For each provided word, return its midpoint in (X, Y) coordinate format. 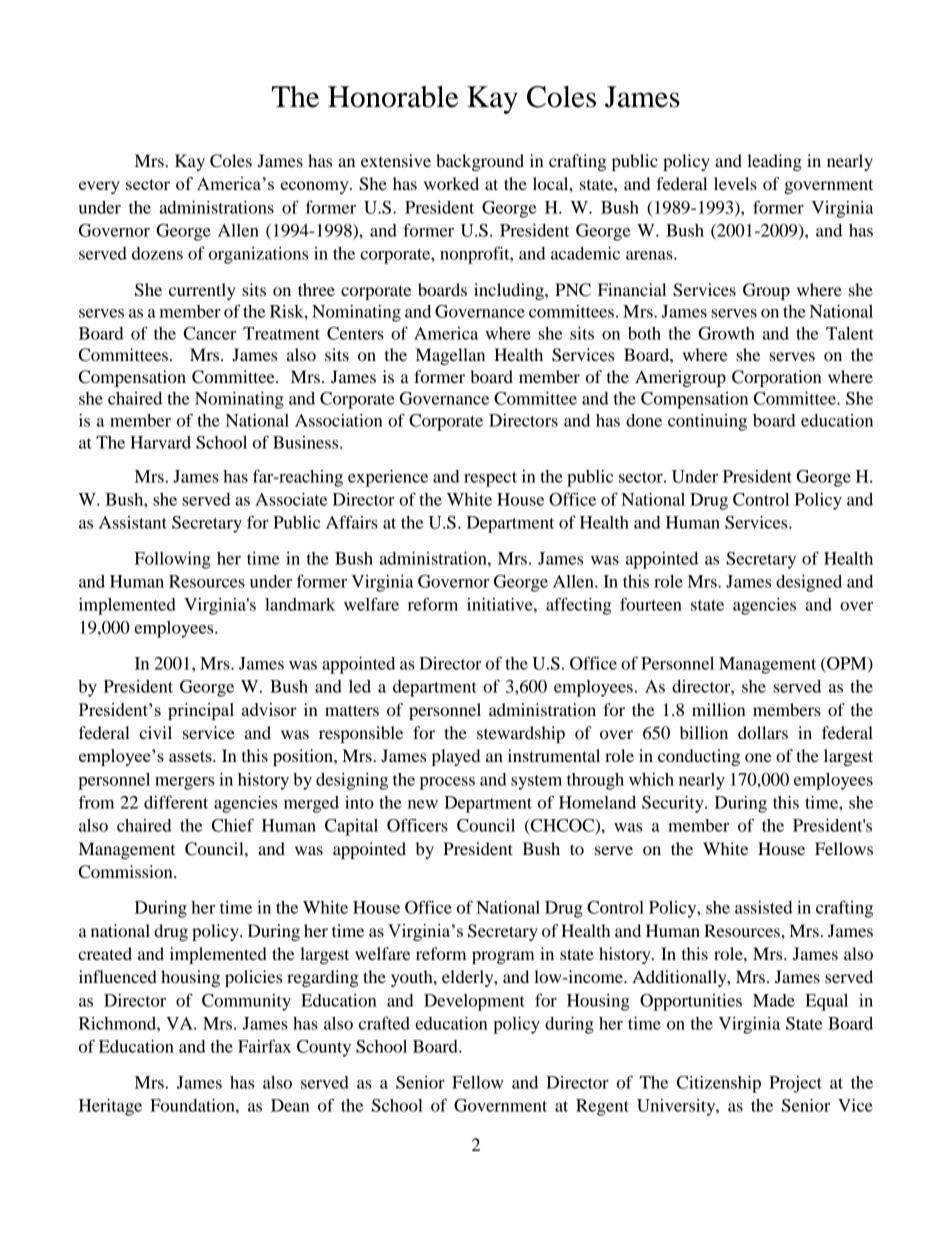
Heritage (110, 1107)
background (480, 162)
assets (191, 756)
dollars (763, 732)
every (99, 187)
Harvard (160, 442)
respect (490, 479)
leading (774, 162)
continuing (707, 422)
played (456, 757)
